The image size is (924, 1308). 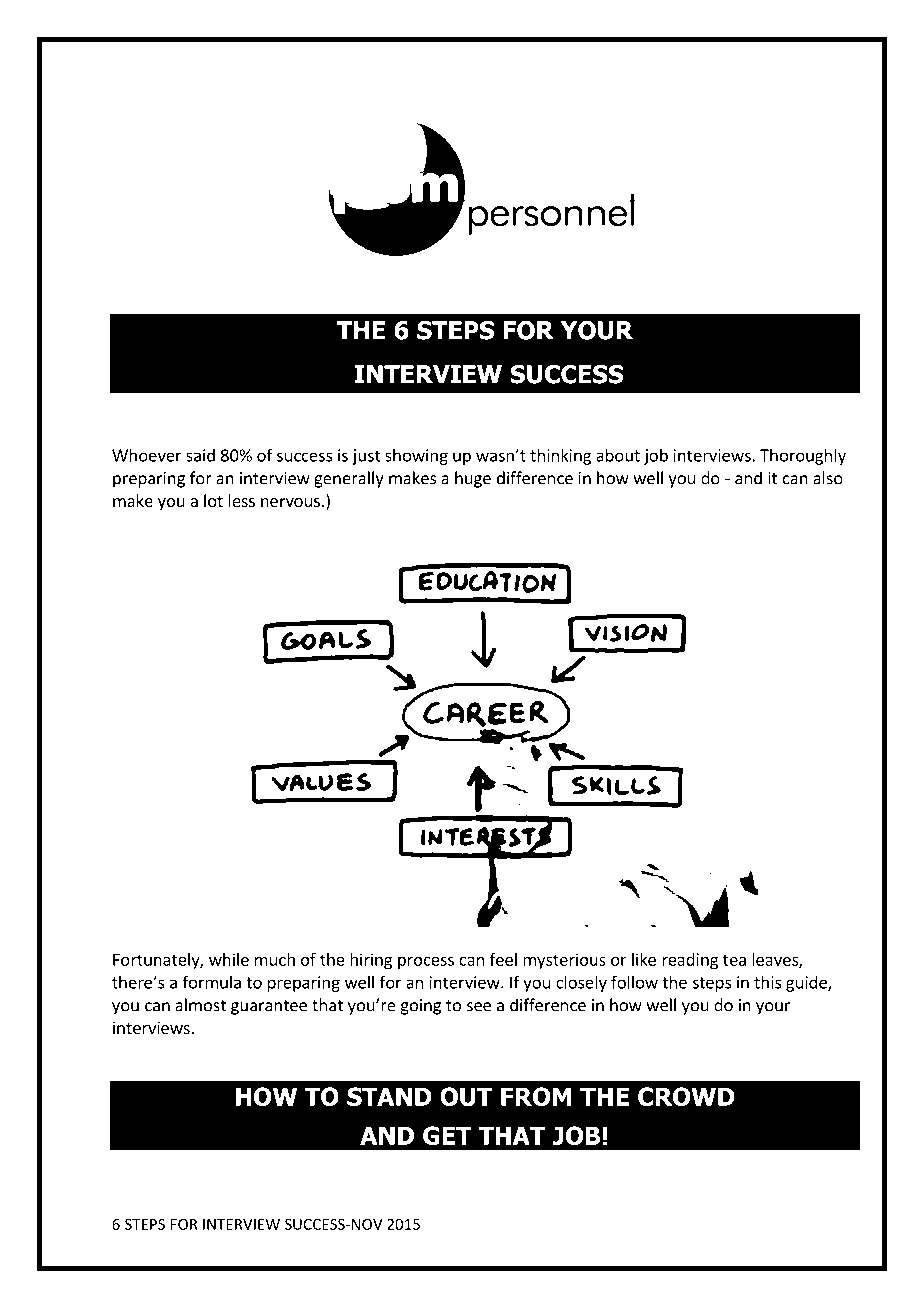 I want to click on feel, so click(x=503, y=959).
